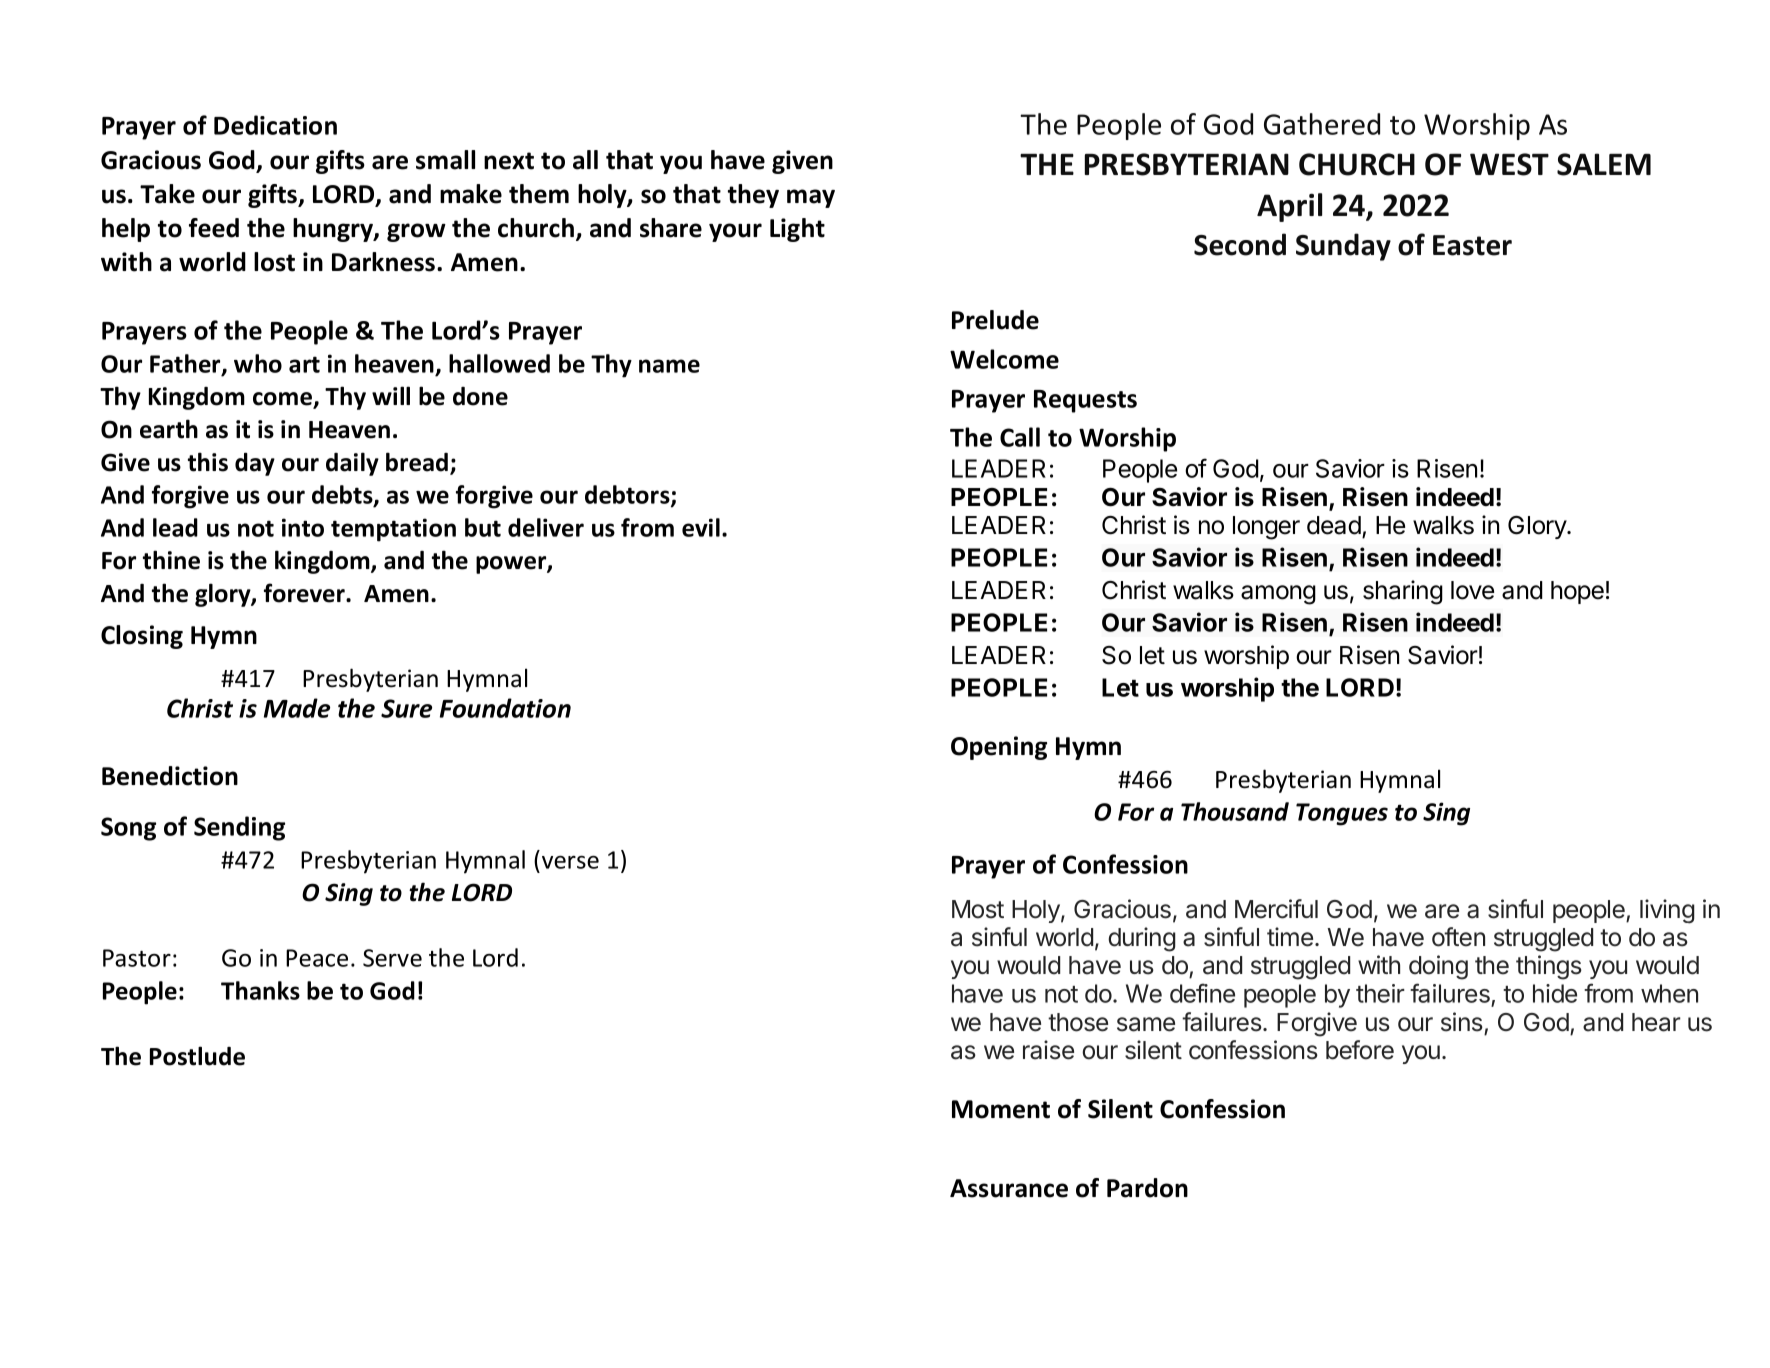  I want to click on dead, so click(1334, 525).
